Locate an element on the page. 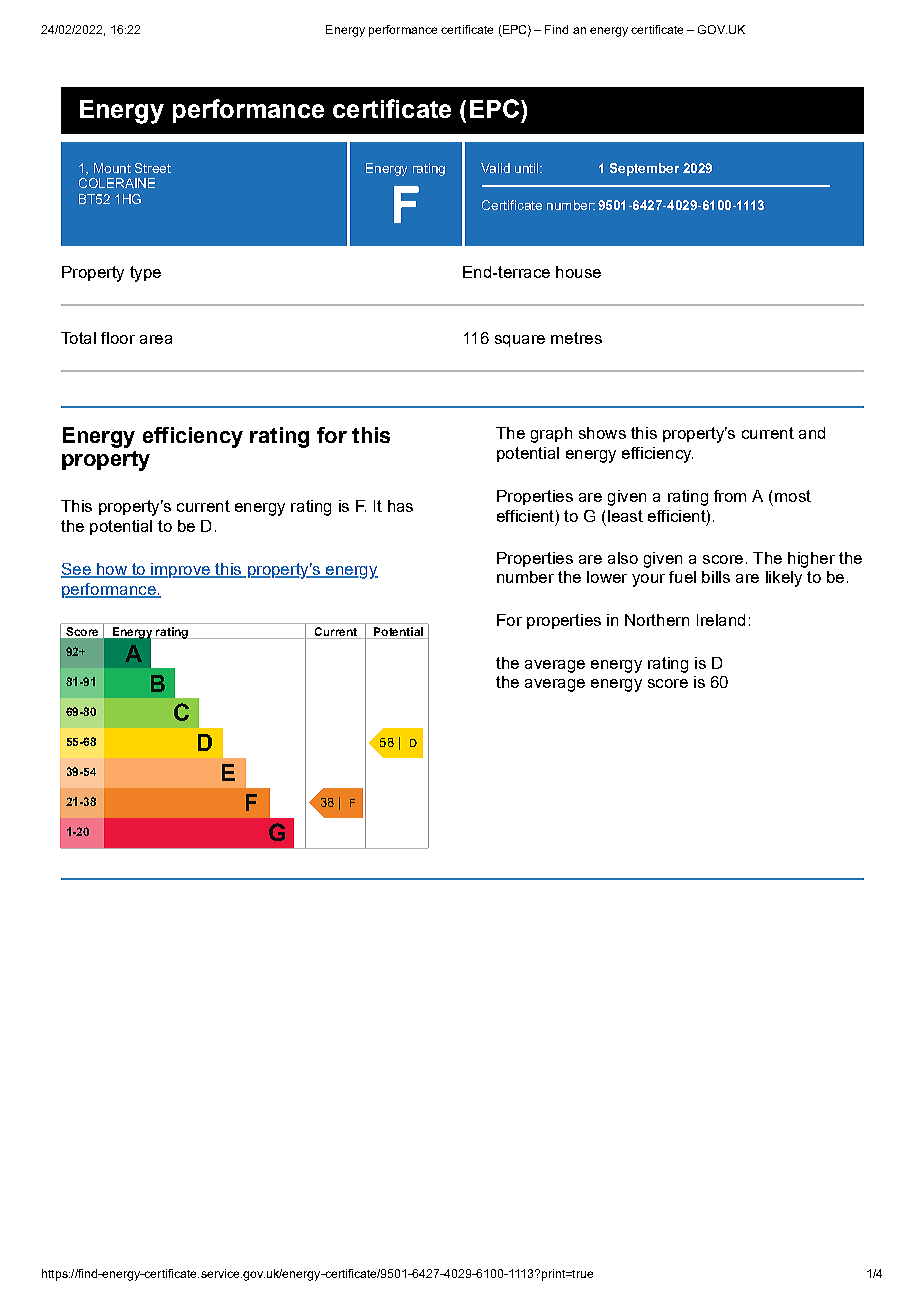 This document has width=924, height=1304. type is located at coordinates (145, 274).
